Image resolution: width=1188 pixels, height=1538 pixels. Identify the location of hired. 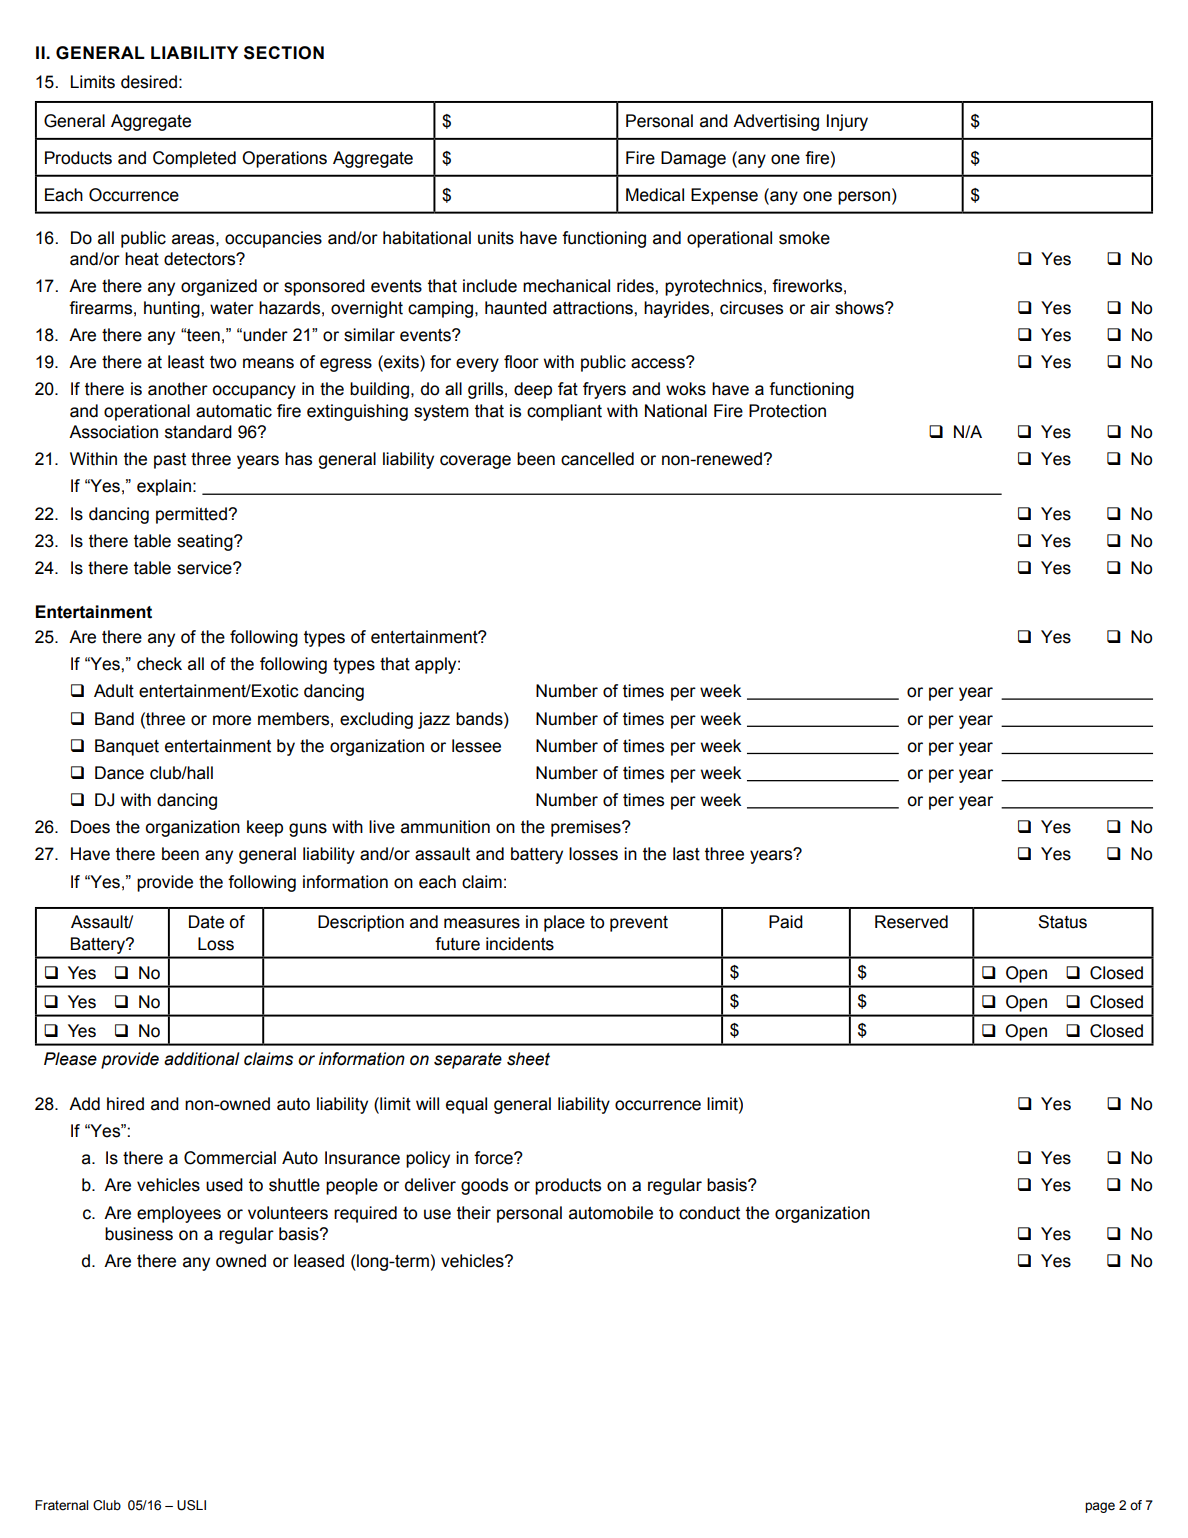
(125, 1104).
